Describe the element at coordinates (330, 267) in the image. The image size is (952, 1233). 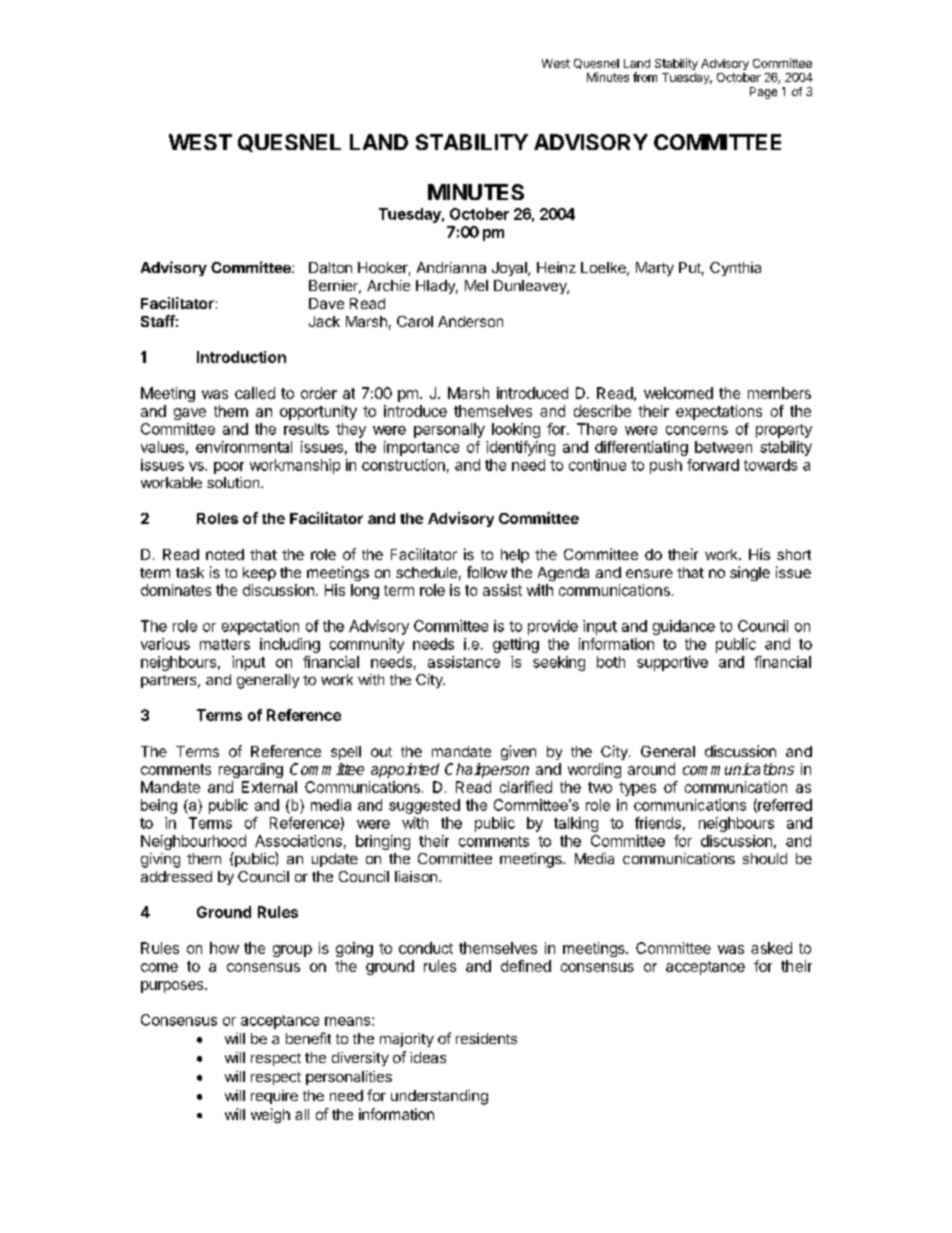
I see `Dalton` at that location.
